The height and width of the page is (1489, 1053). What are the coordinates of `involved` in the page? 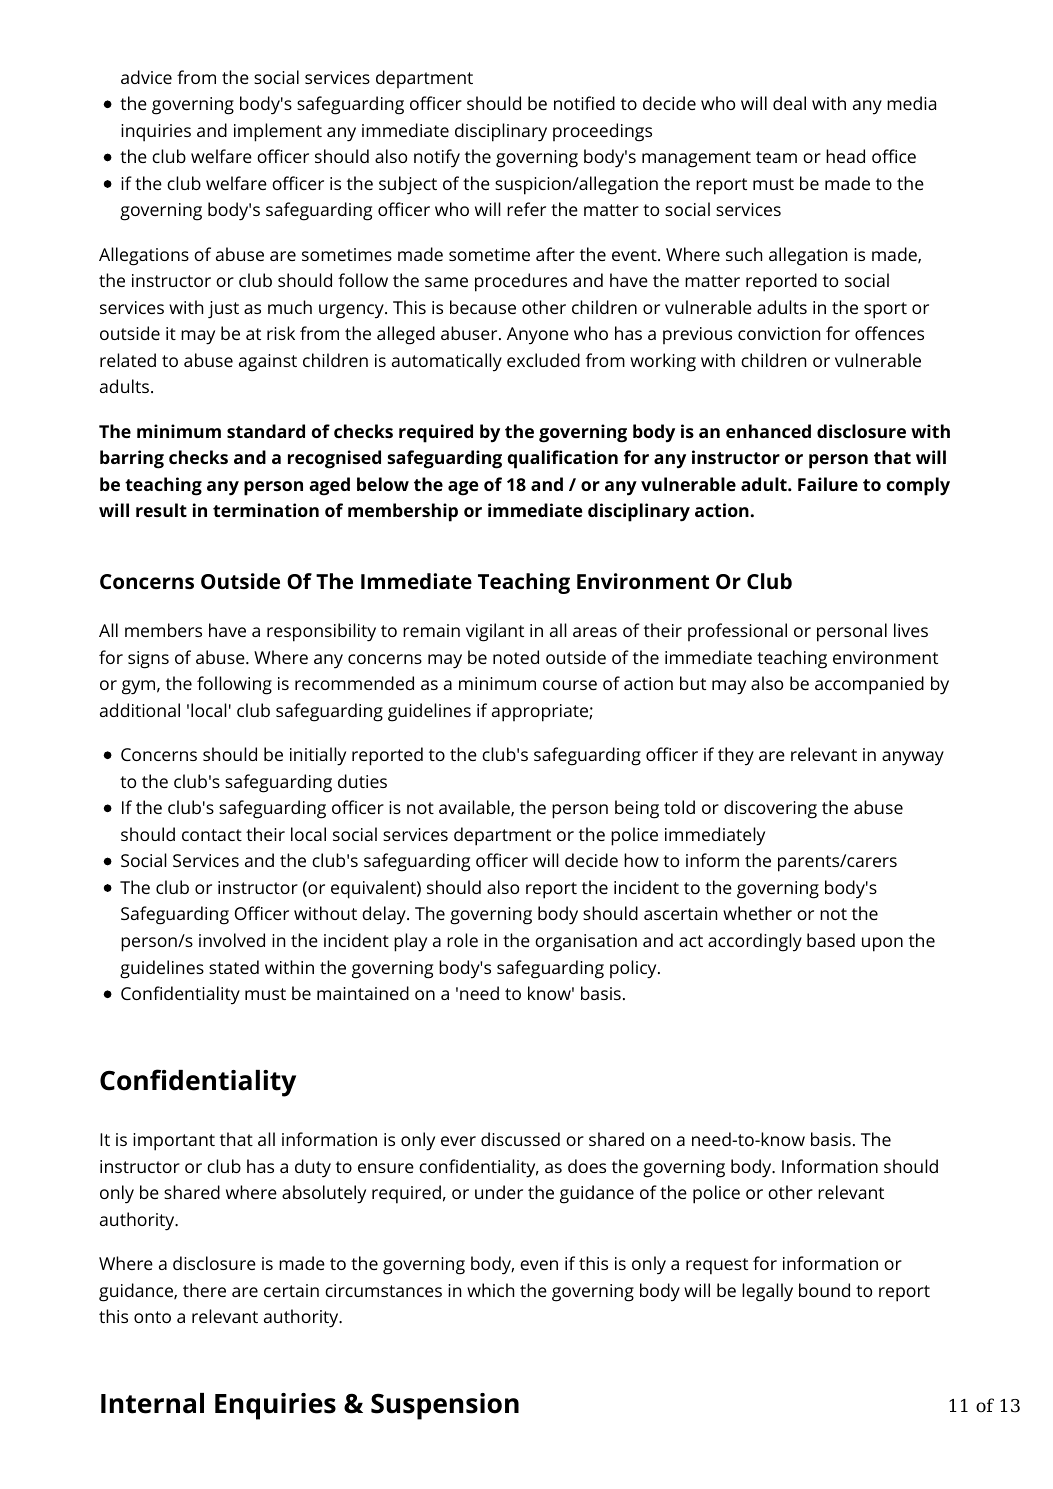 It's located at (232, 940).
